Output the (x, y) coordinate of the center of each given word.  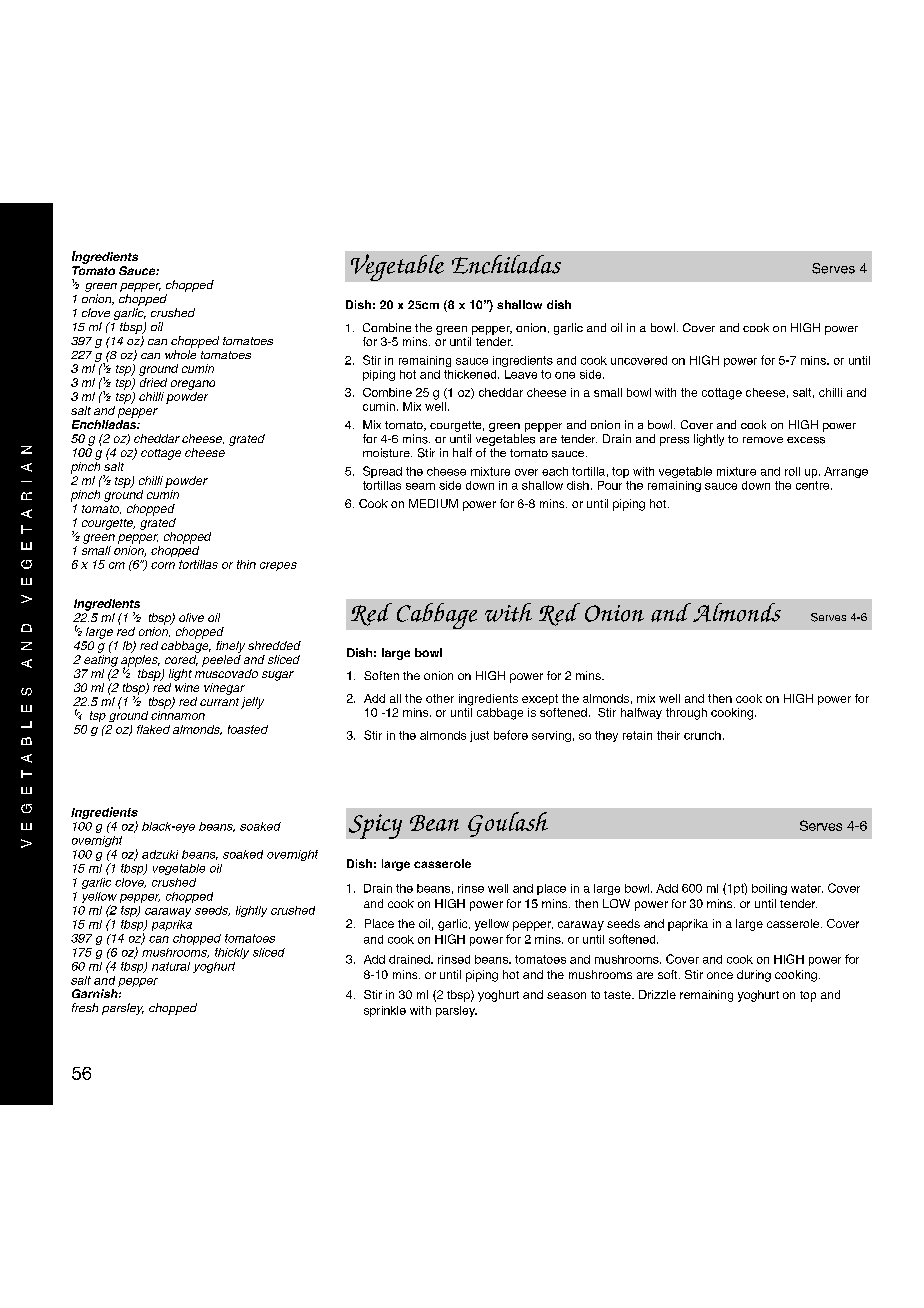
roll (792, 471)
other (440, 698)
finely (230, 647)
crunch (702, 735)
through (686, 714)
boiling (769, 889)
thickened (471, 374)
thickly (232, 953)
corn (163, 565)
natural (171, 966)
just (479, 736)
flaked (153, 729)
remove (763, 440)
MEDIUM (433, 503)
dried (153, 382)
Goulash (508, 824)
